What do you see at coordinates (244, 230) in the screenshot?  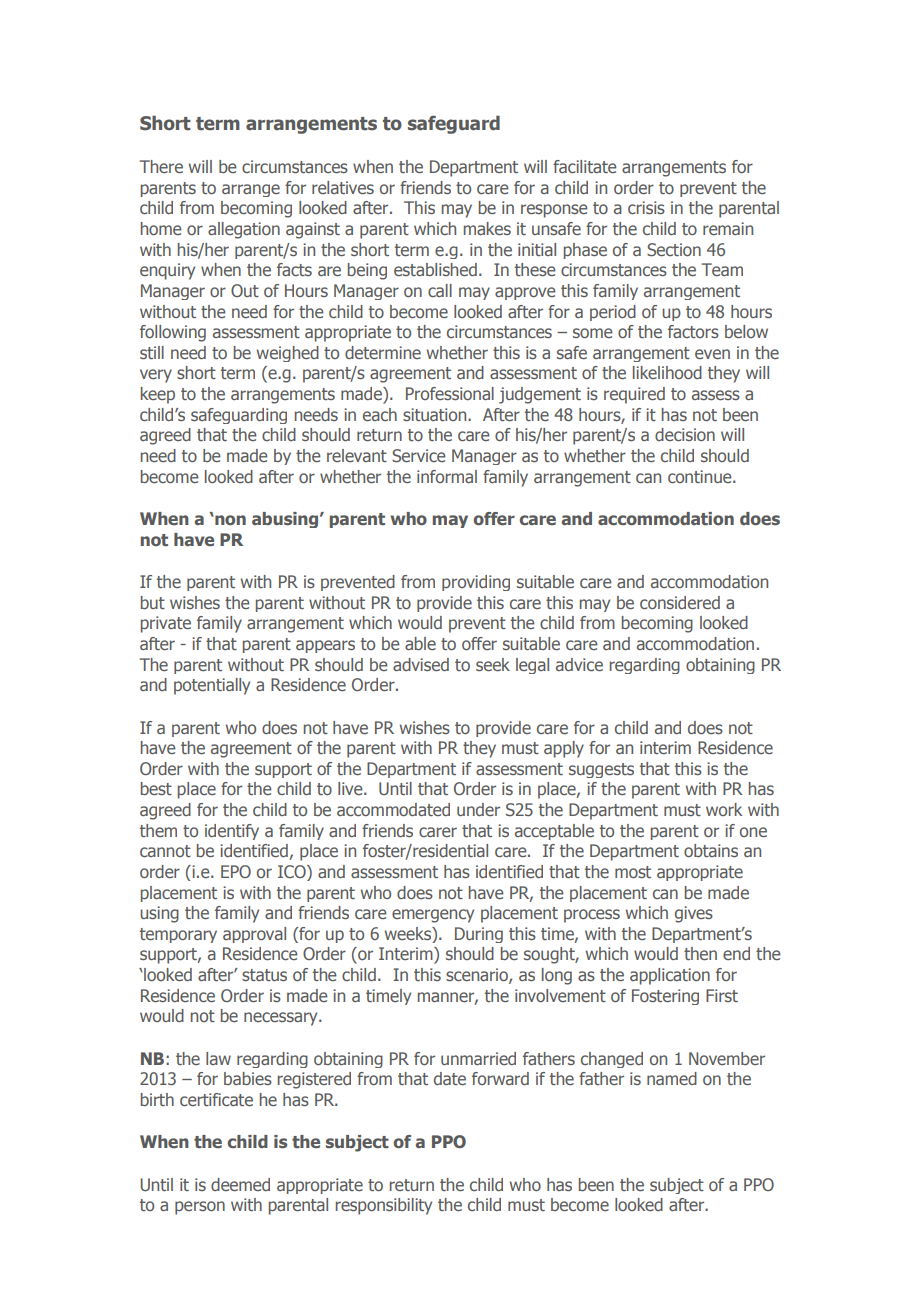 I see `allegation` at bounding box center [244, 230].
